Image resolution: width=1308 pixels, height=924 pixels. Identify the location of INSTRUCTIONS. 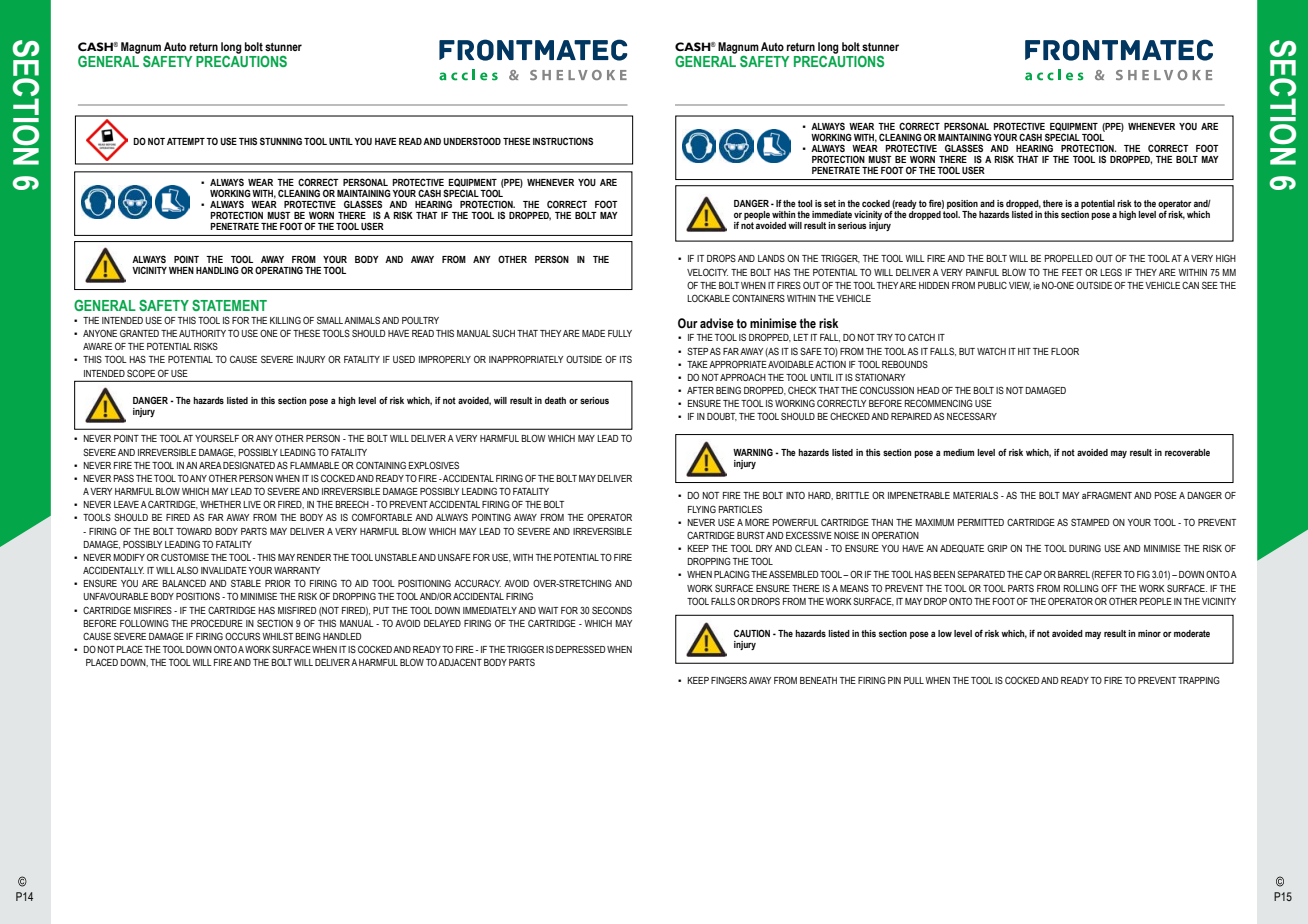
(563, 141).
